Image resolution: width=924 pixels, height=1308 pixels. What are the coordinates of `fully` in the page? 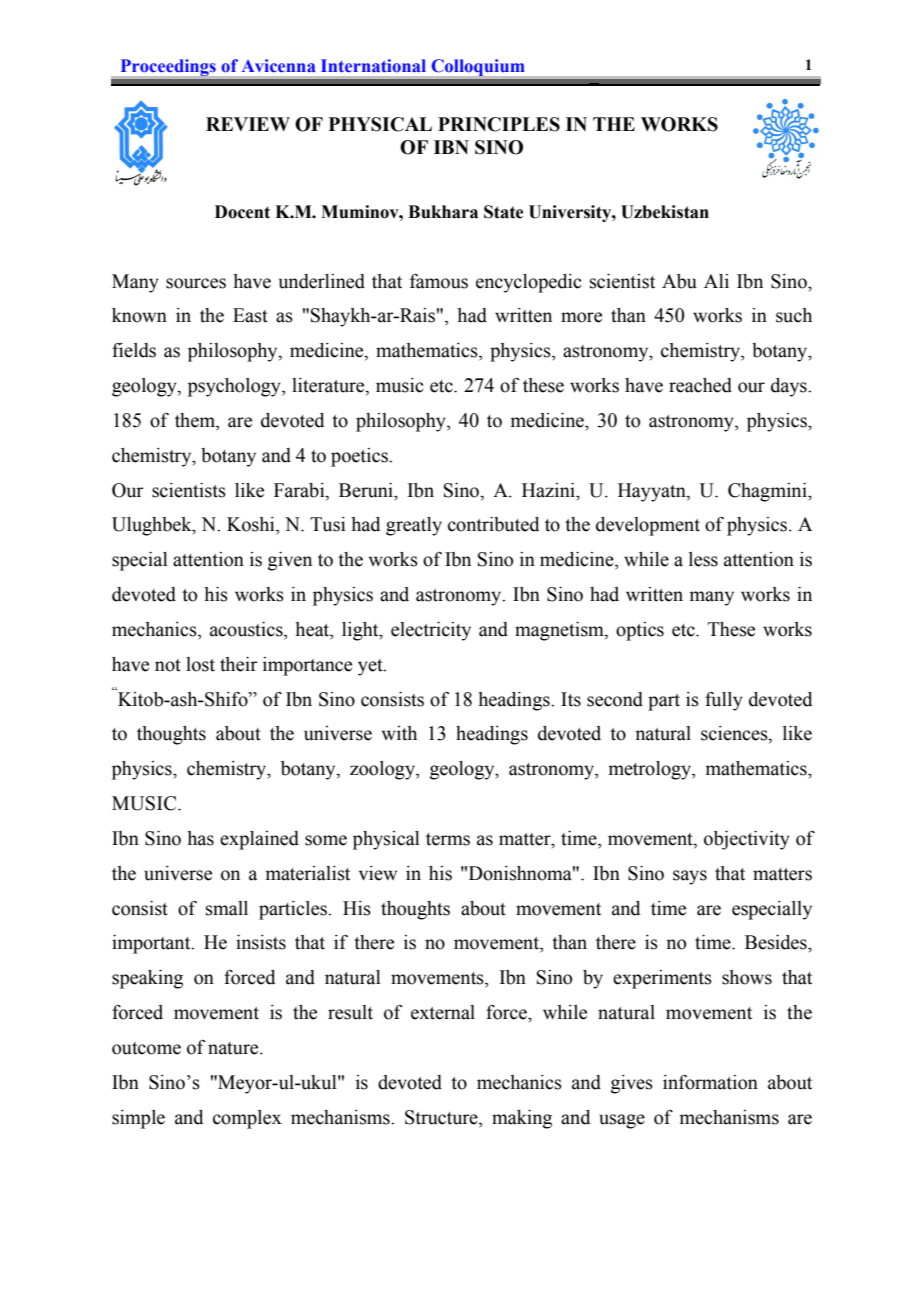 It's located at (724, 701).
